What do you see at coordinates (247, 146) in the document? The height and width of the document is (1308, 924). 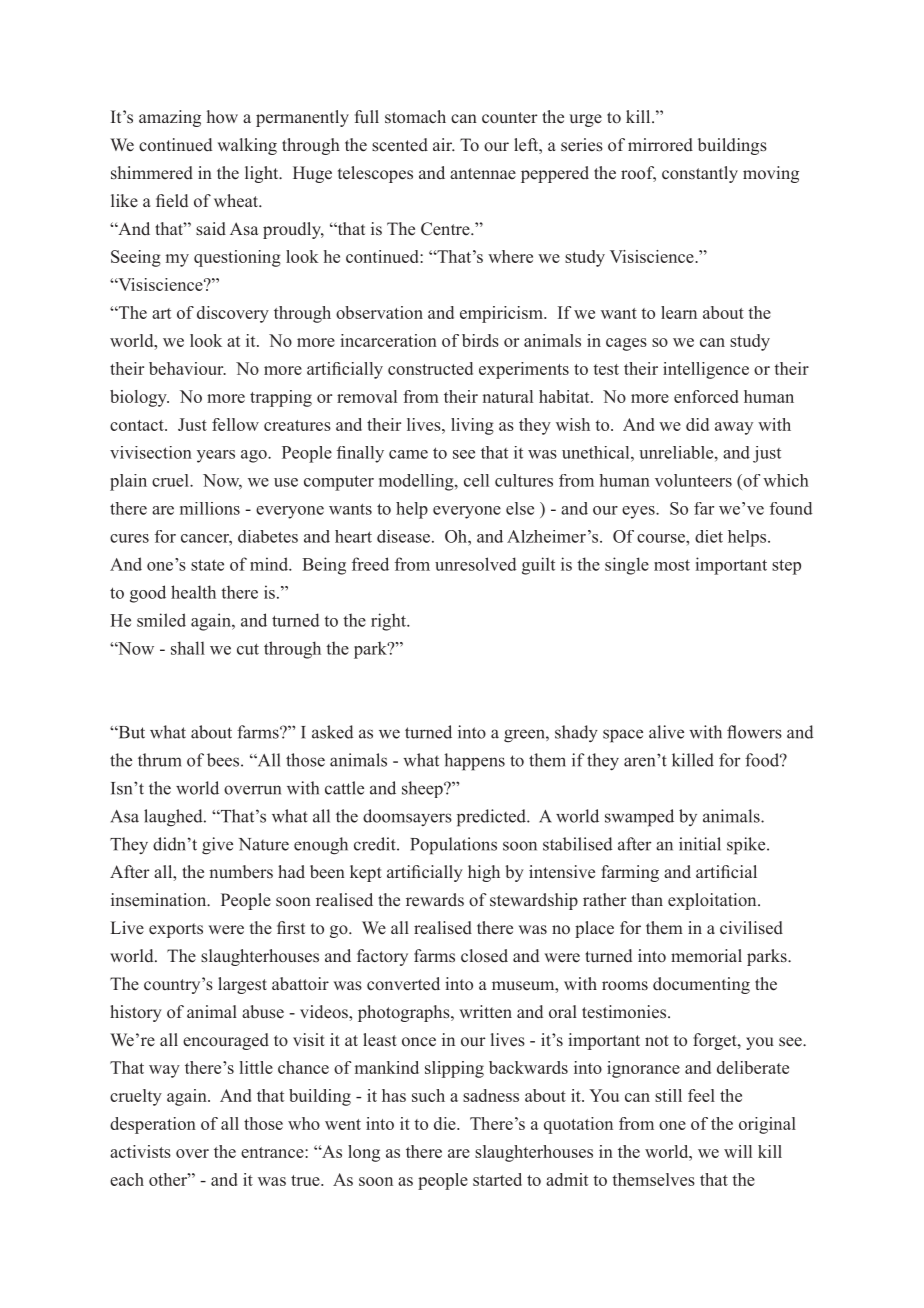 I see `walking` at bounding box center [247, 146].
